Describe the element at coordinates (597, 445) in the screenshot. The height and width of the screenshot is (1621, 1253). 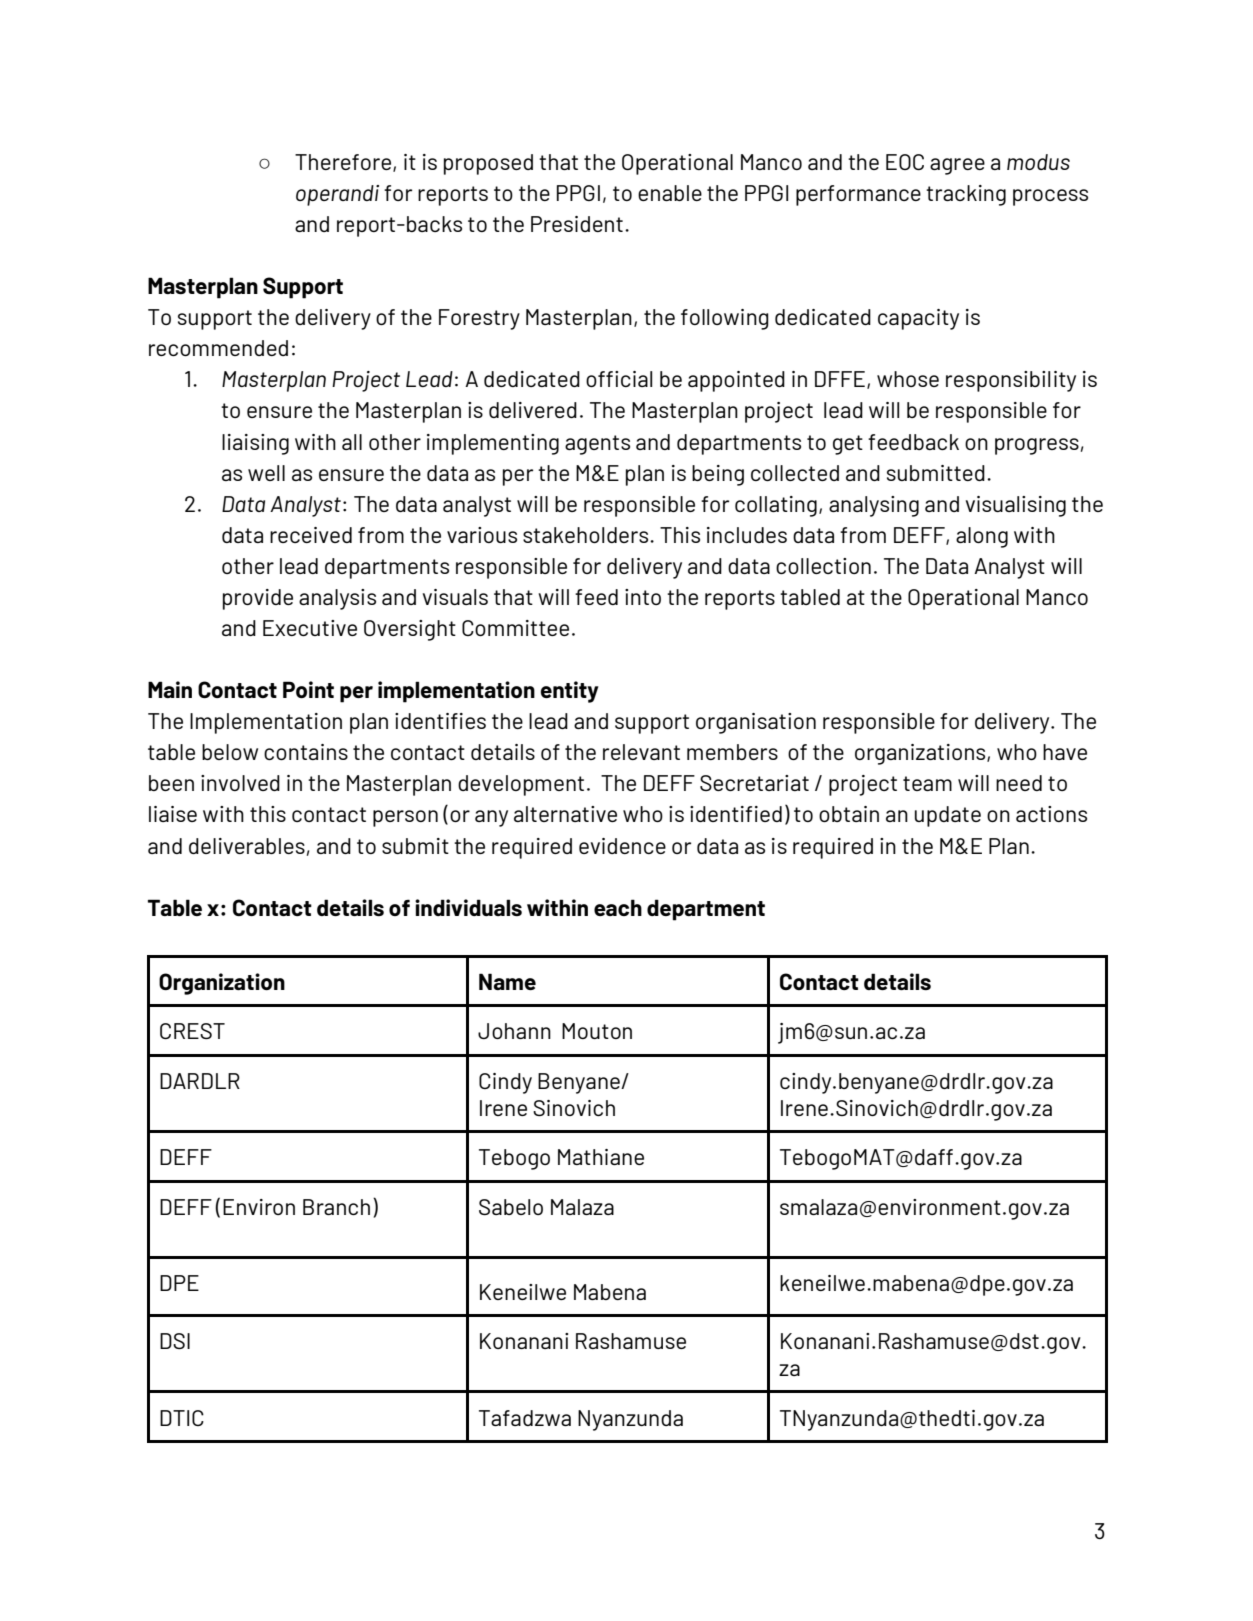
I see `agents` at that location.
